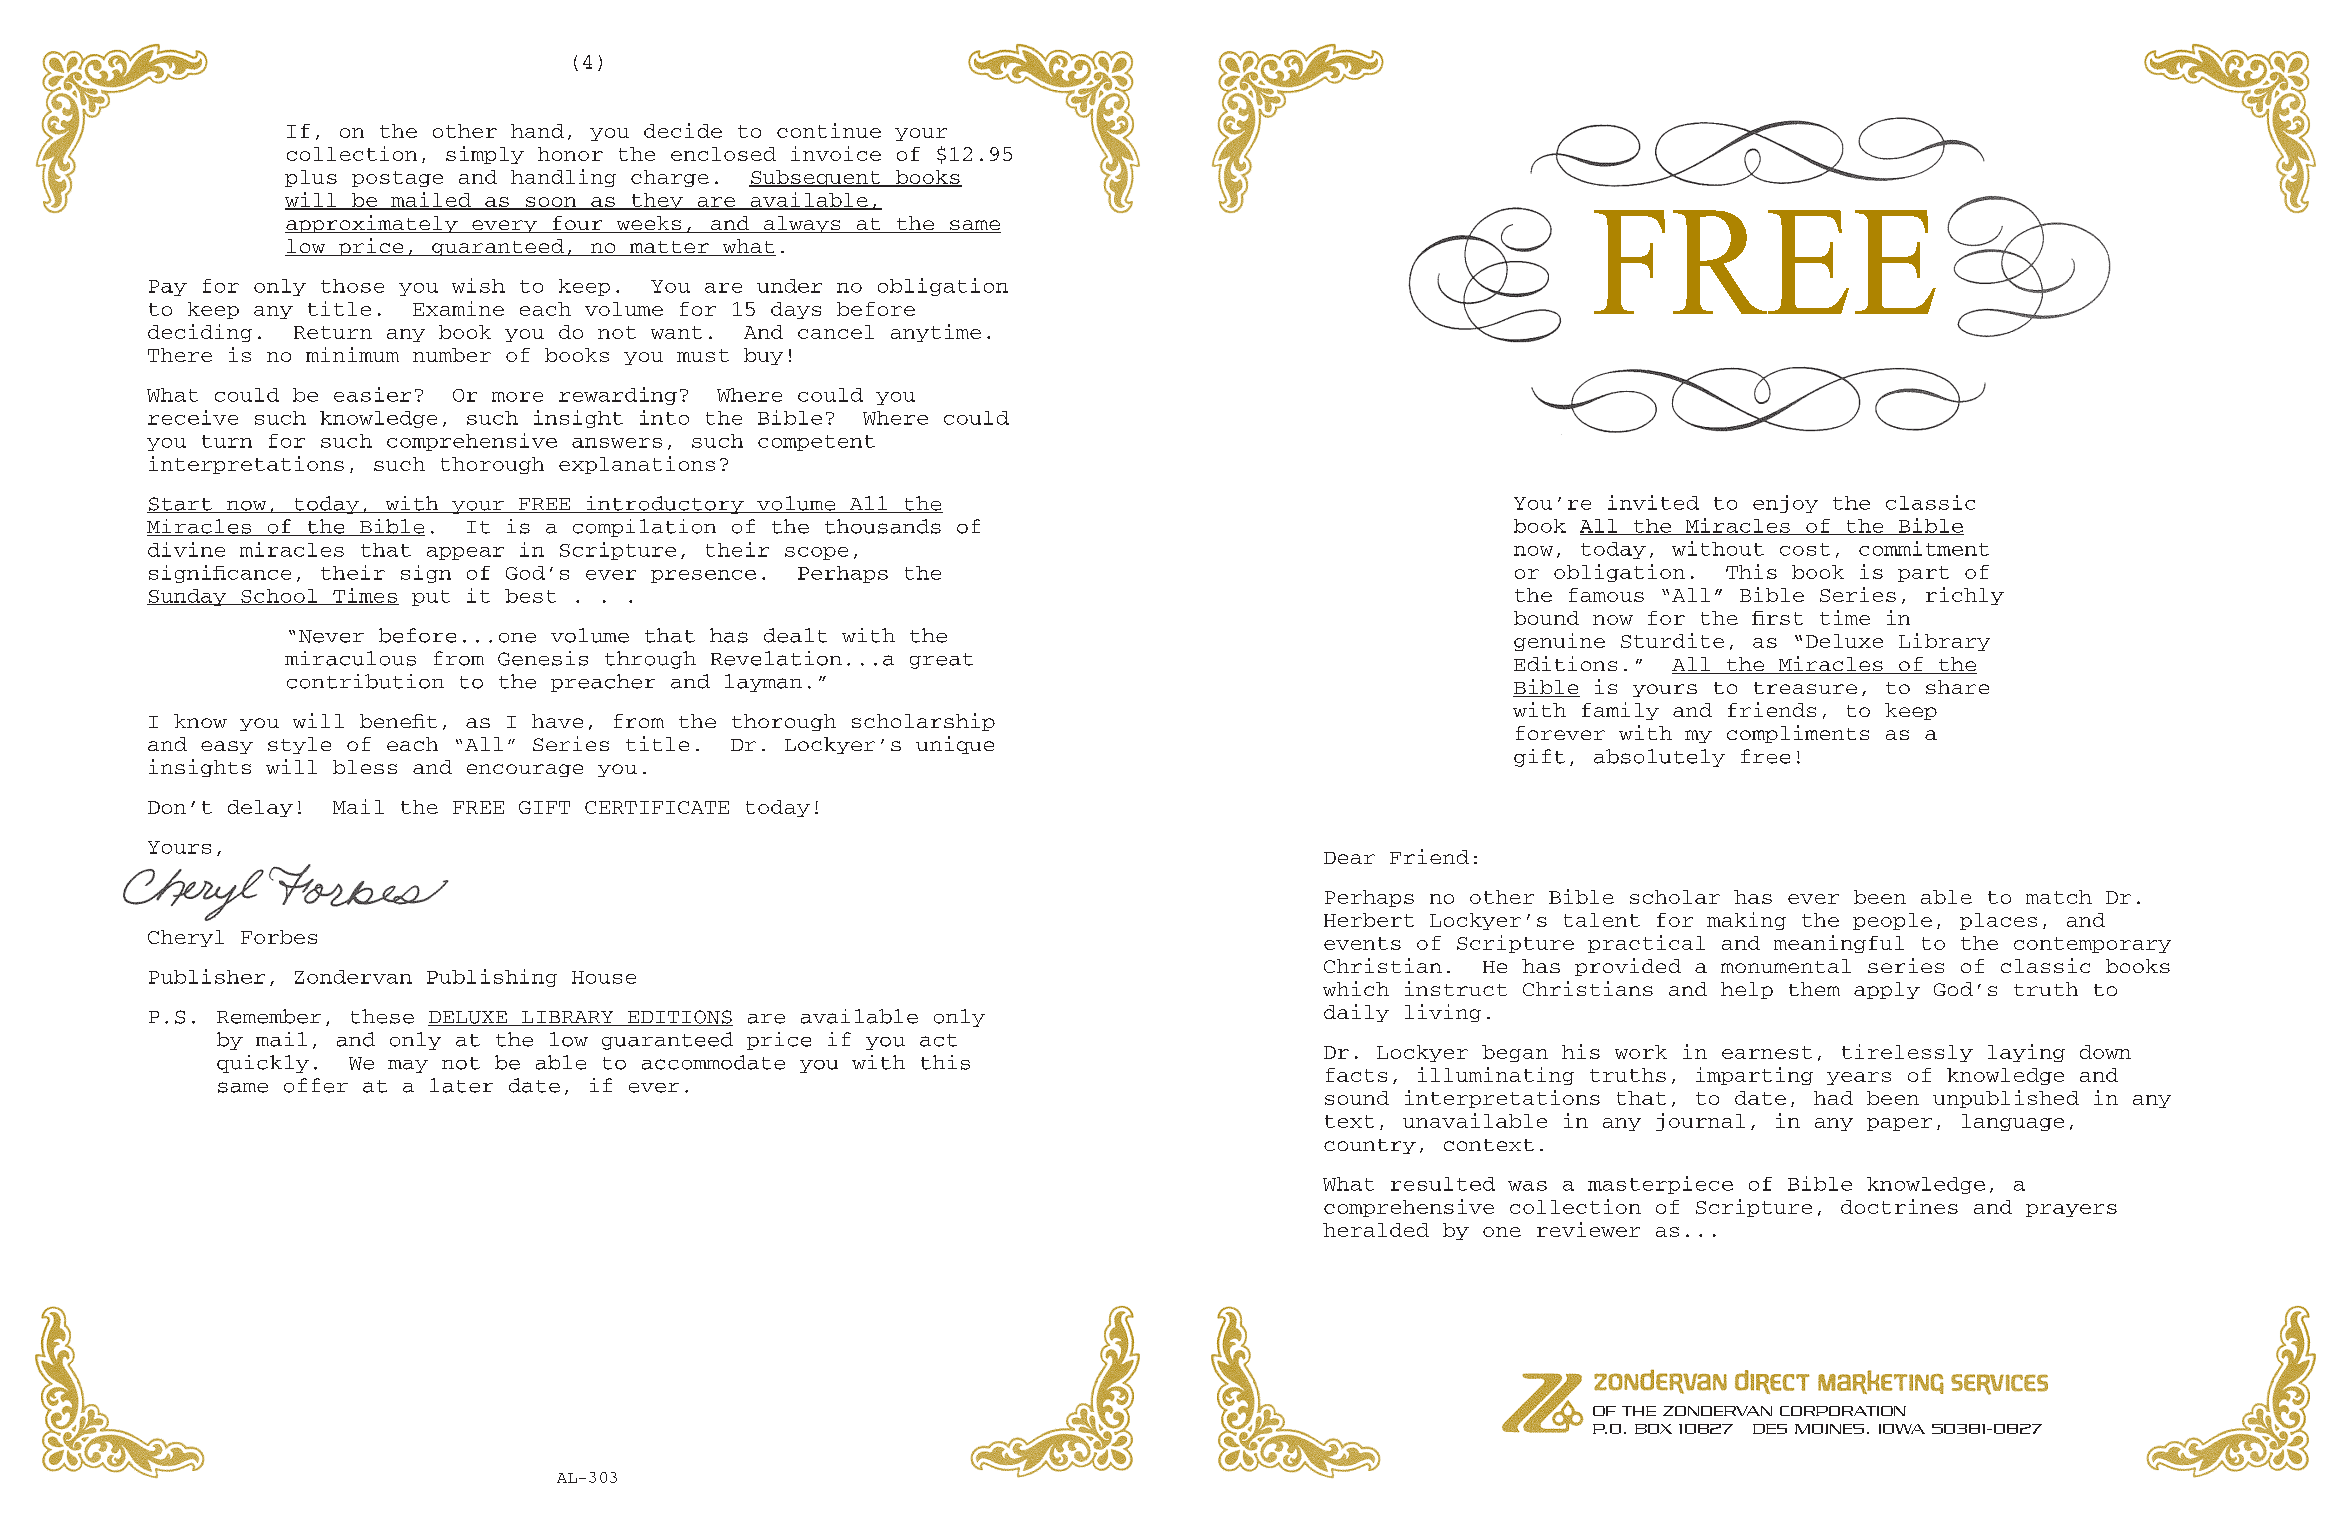 Image resolution: width=2352 pixels, height=1522 pixels. What do you see at coordinates (836, 153) in the image?
I see `invoice` at bounding box center [836, 153].
